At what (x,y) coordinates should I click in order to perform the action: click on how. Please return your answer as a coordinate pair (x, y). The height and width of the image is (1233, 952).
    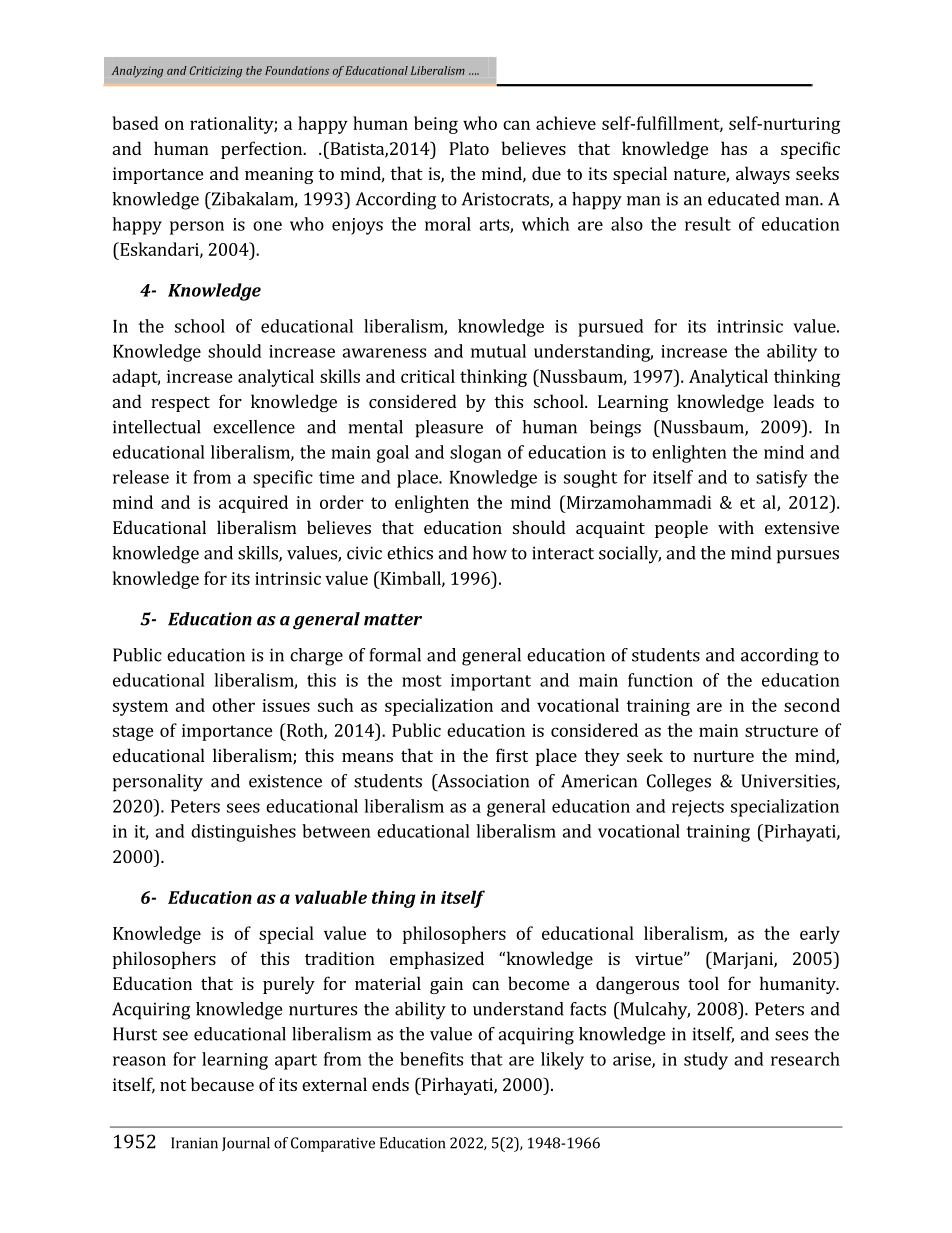
    Looking at the image, I should click on (489, 553).
